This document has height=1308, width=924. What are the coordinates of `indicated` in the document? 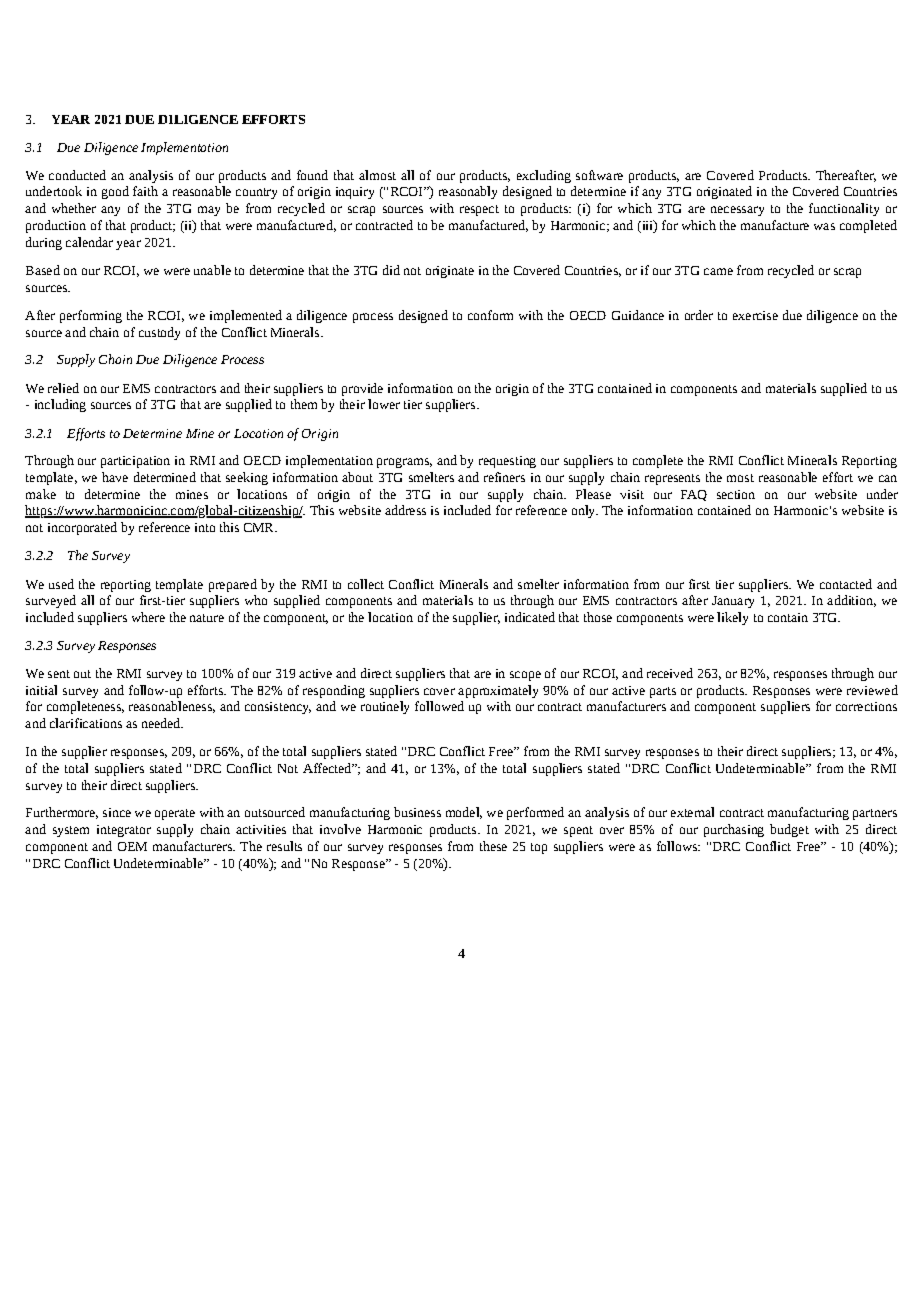 It's located at (530, 617).
